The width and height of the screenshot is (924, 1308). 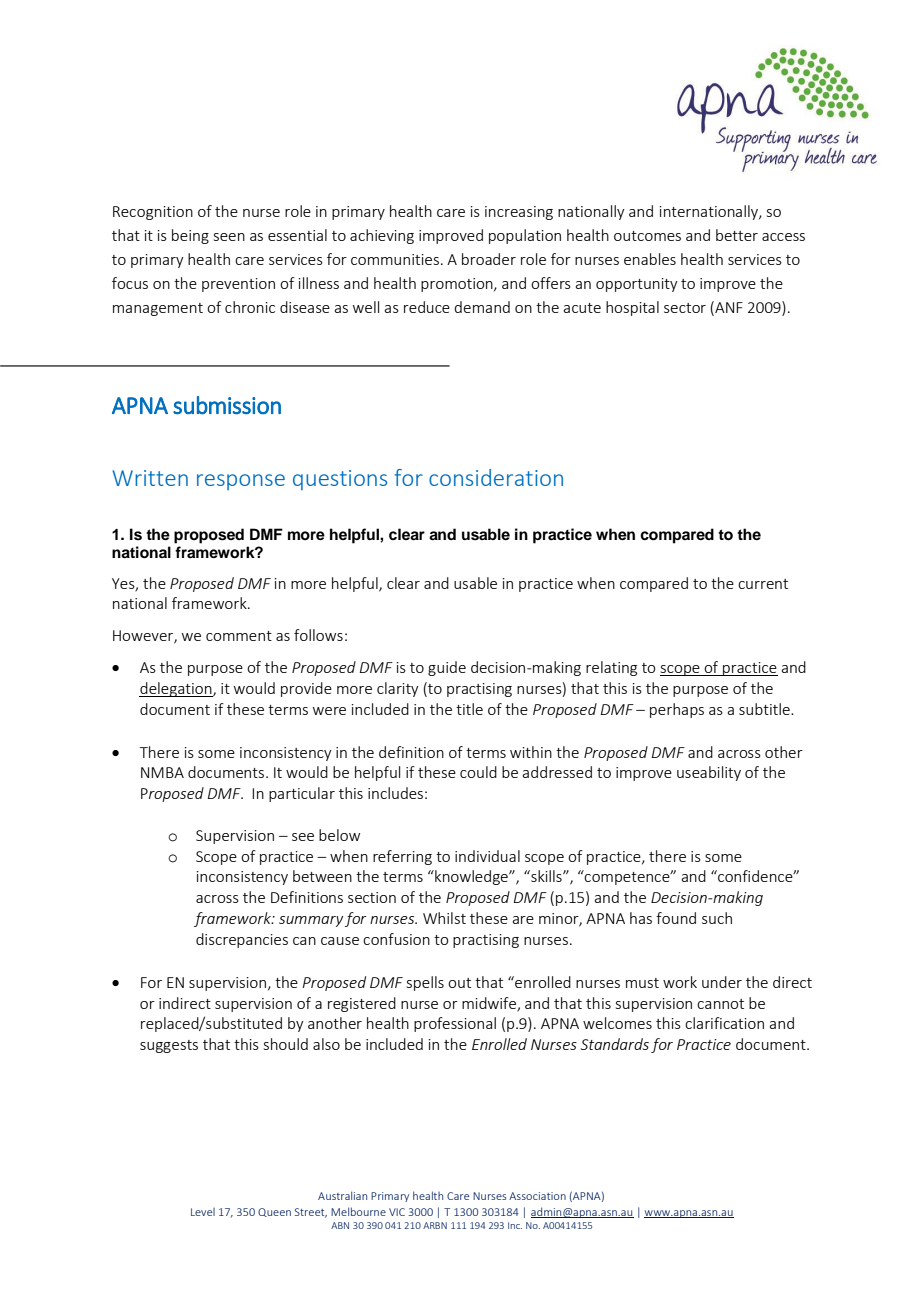 I want to click on delegation, so click(x=176, y=689).
